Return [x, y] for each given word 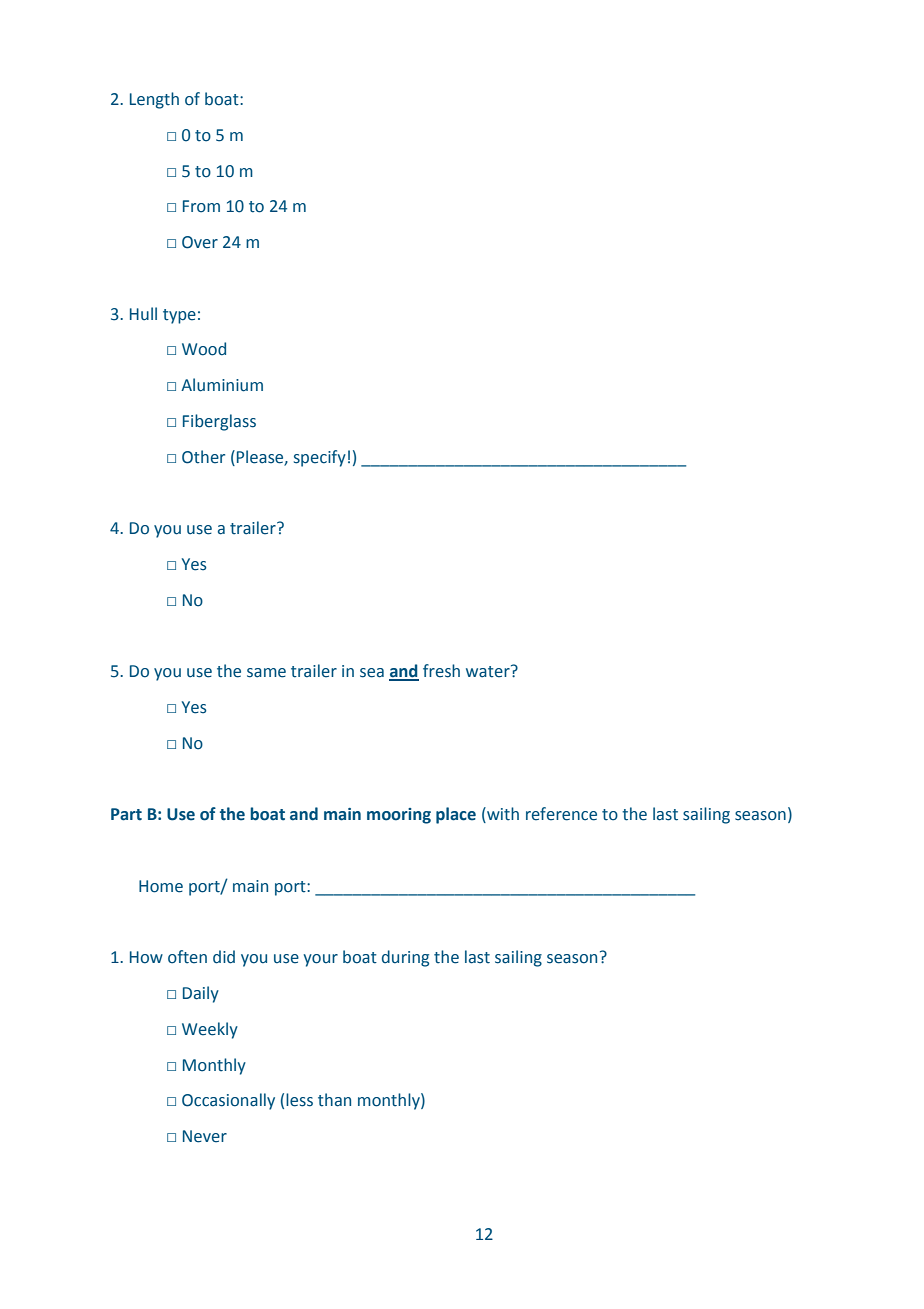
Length [154, 100]
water [489, 671]
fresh [441, 671]
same [266, 673]
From [201, 206]
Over [200, 242]
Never [205, 1136]
